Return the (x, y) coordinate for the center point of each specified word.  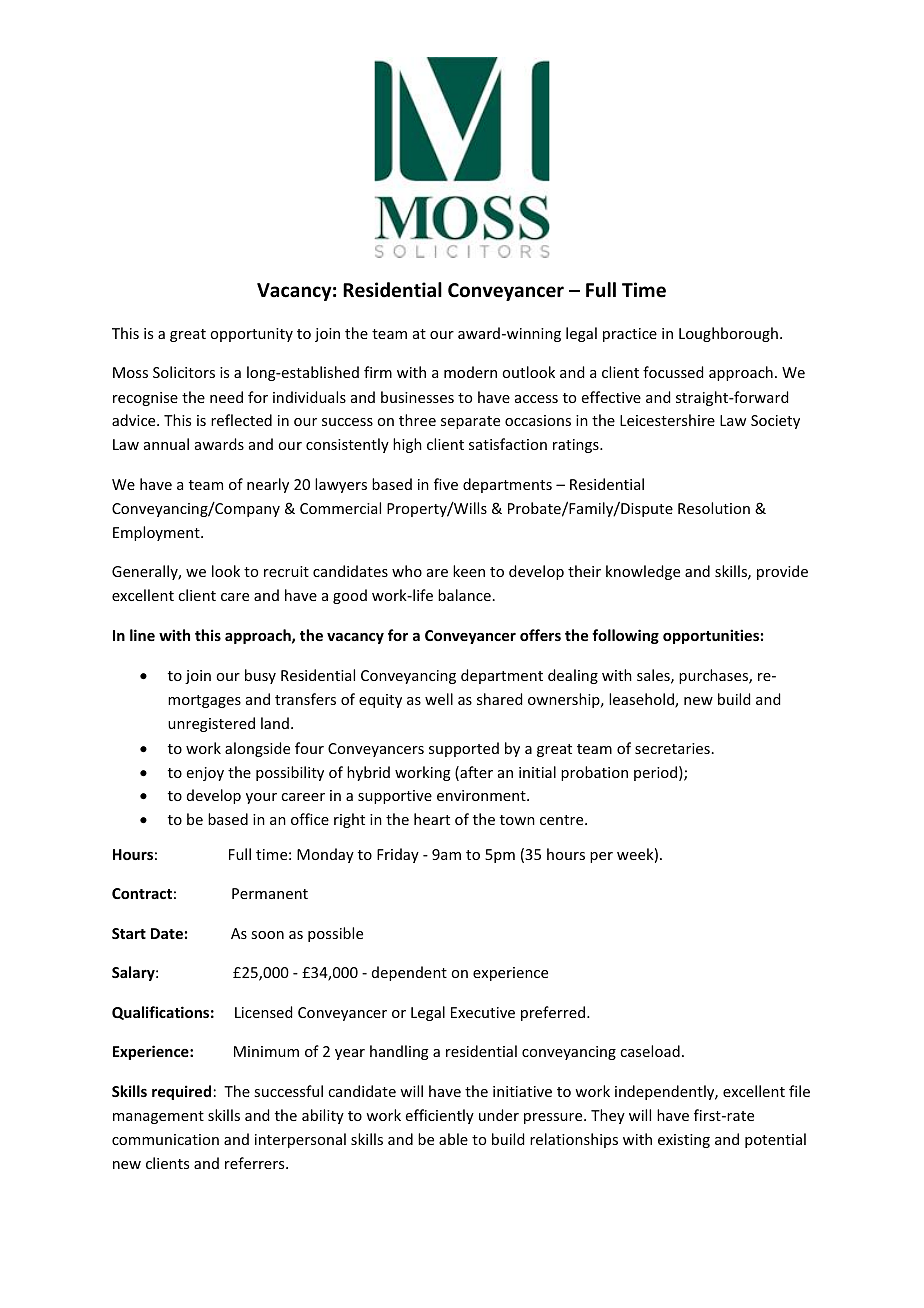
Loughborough (728, 334)
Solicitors (184, 372)
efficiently (440, 1116)
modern (470, 372)
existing (684, 1141)
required (181, 1092)
